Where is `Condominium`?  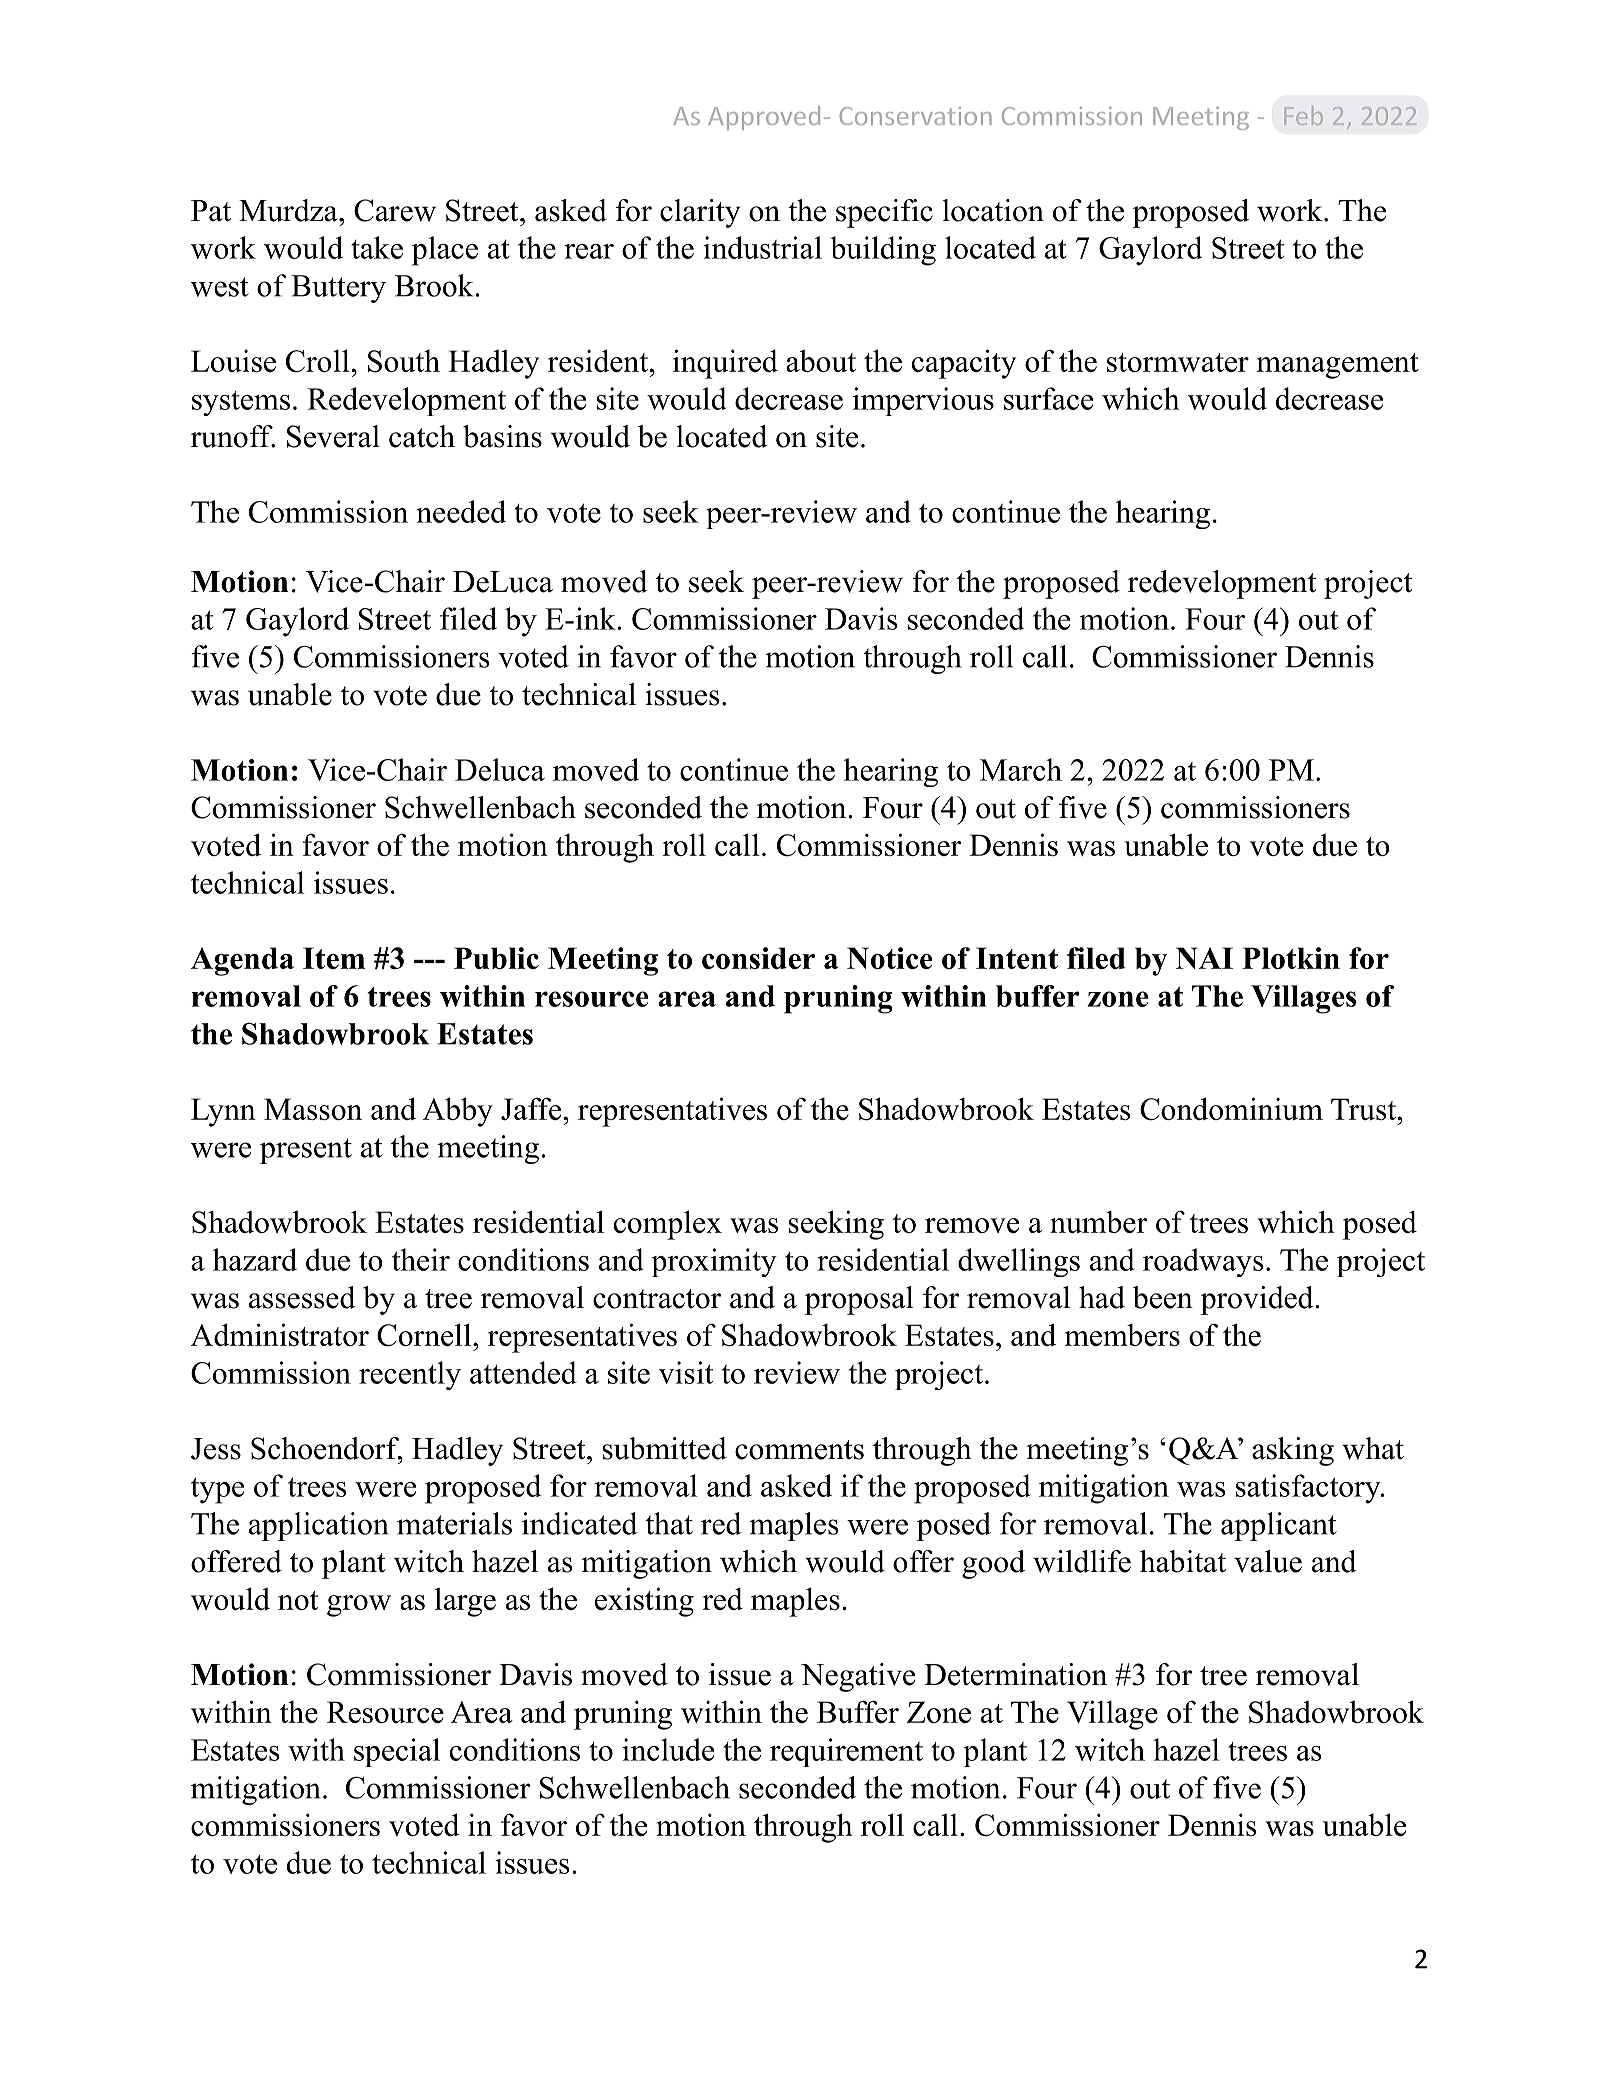
Condominium is located at coordinates (1231, 1109).
